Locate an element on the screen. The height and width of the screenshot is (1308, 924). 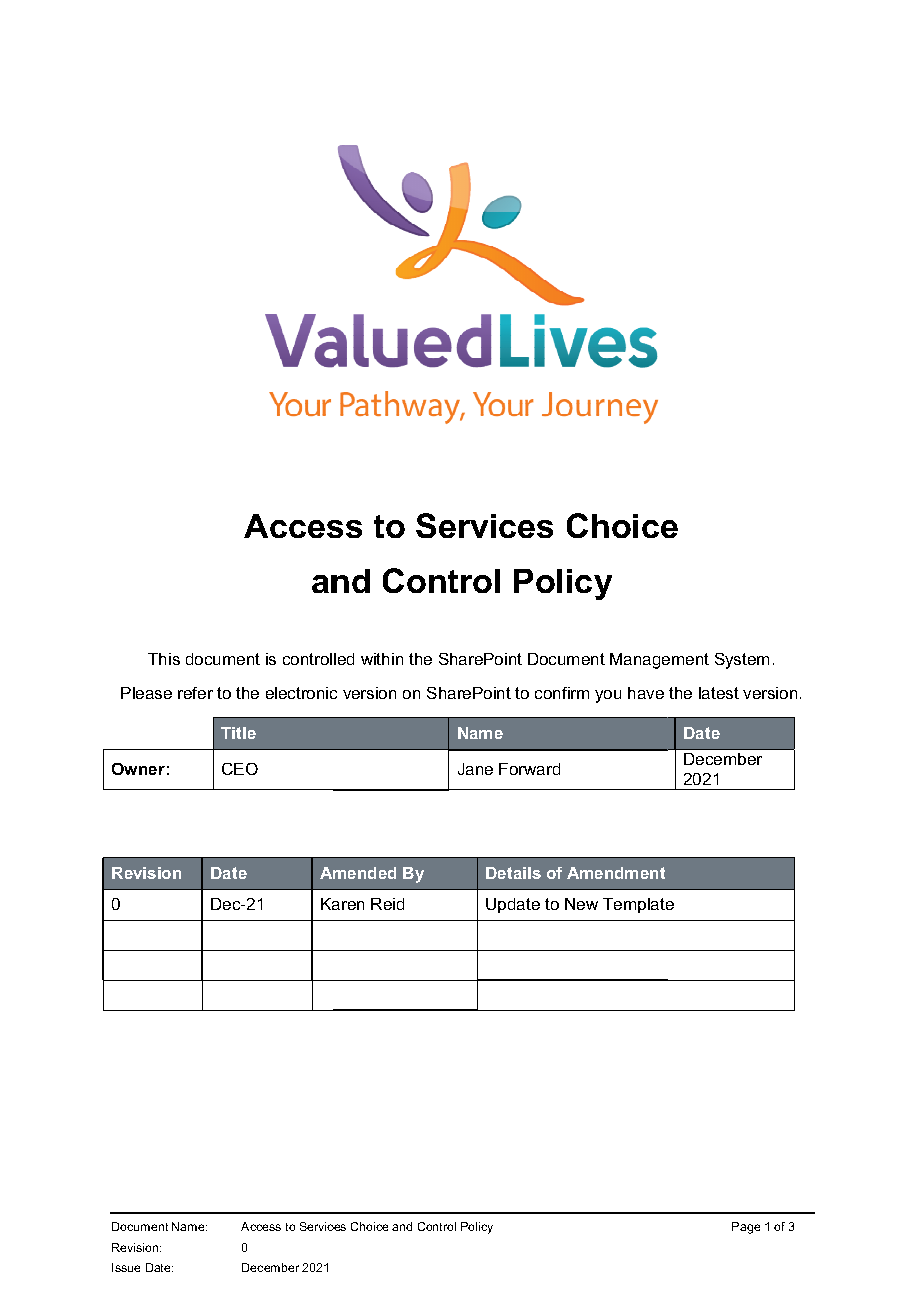
Title is located at coordinates (238, 733).
